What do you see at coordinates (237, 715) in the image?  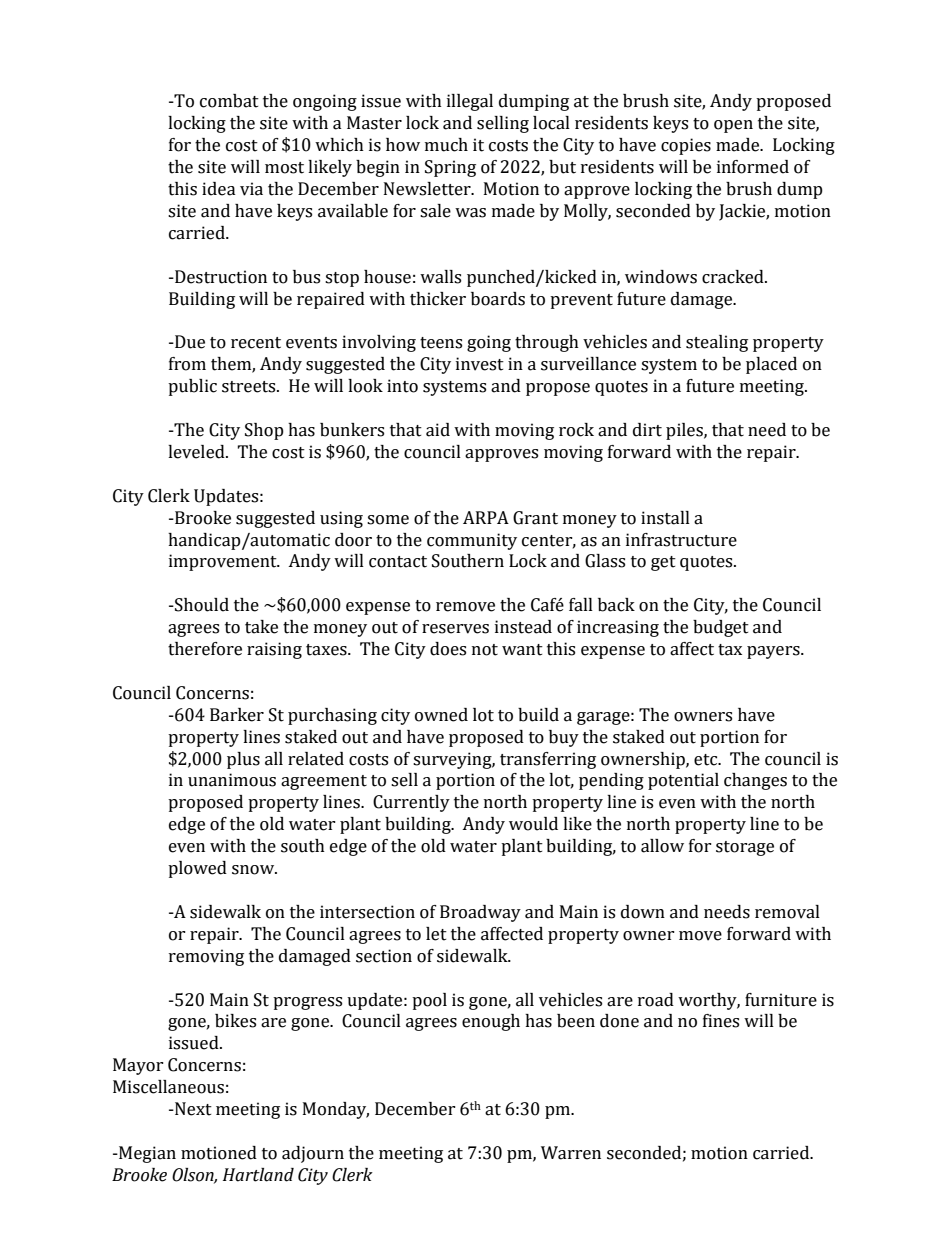 I see `Barker` at bounding box center [237, 715].
